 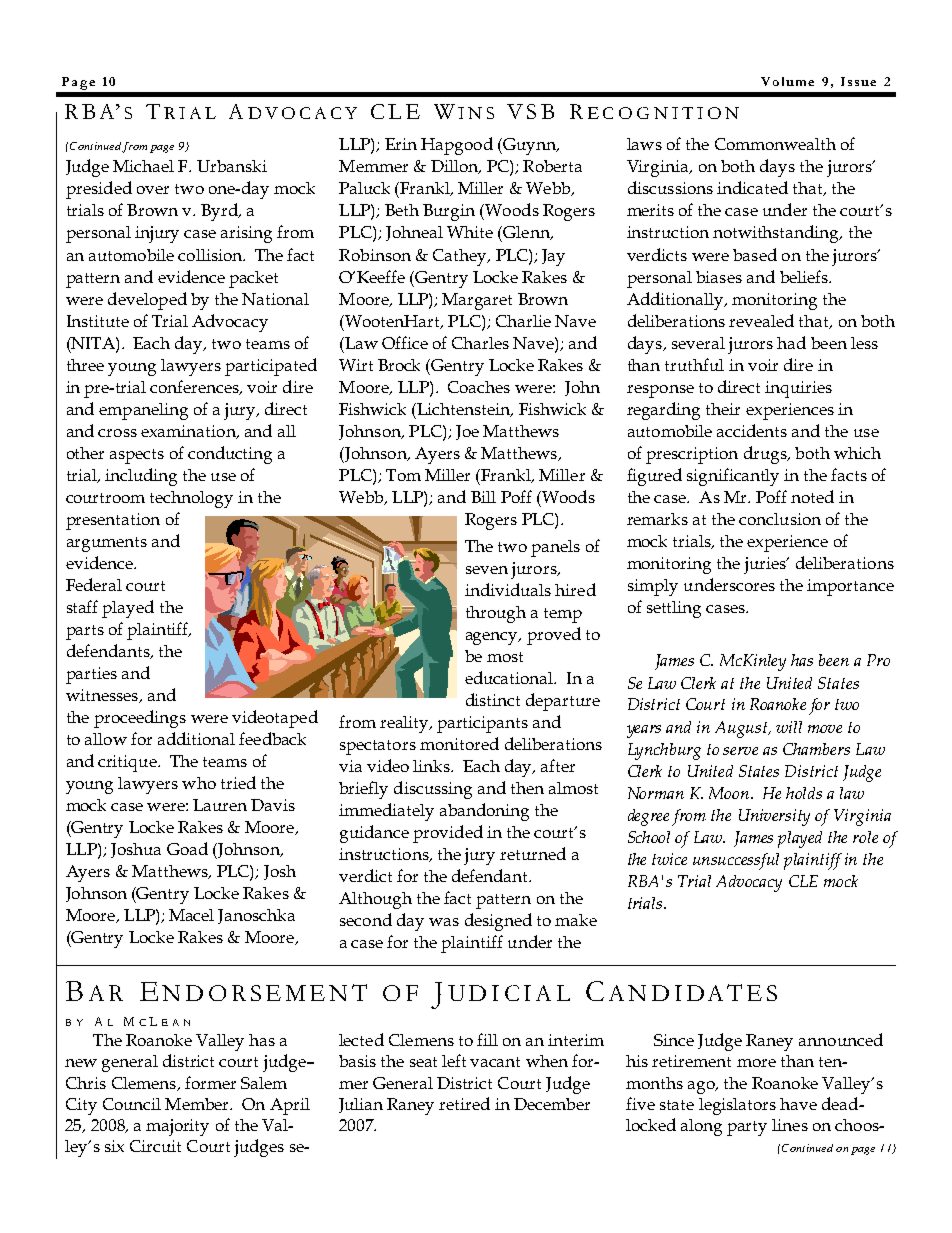 I want to click on significantly, so click(x=733, y=477).
